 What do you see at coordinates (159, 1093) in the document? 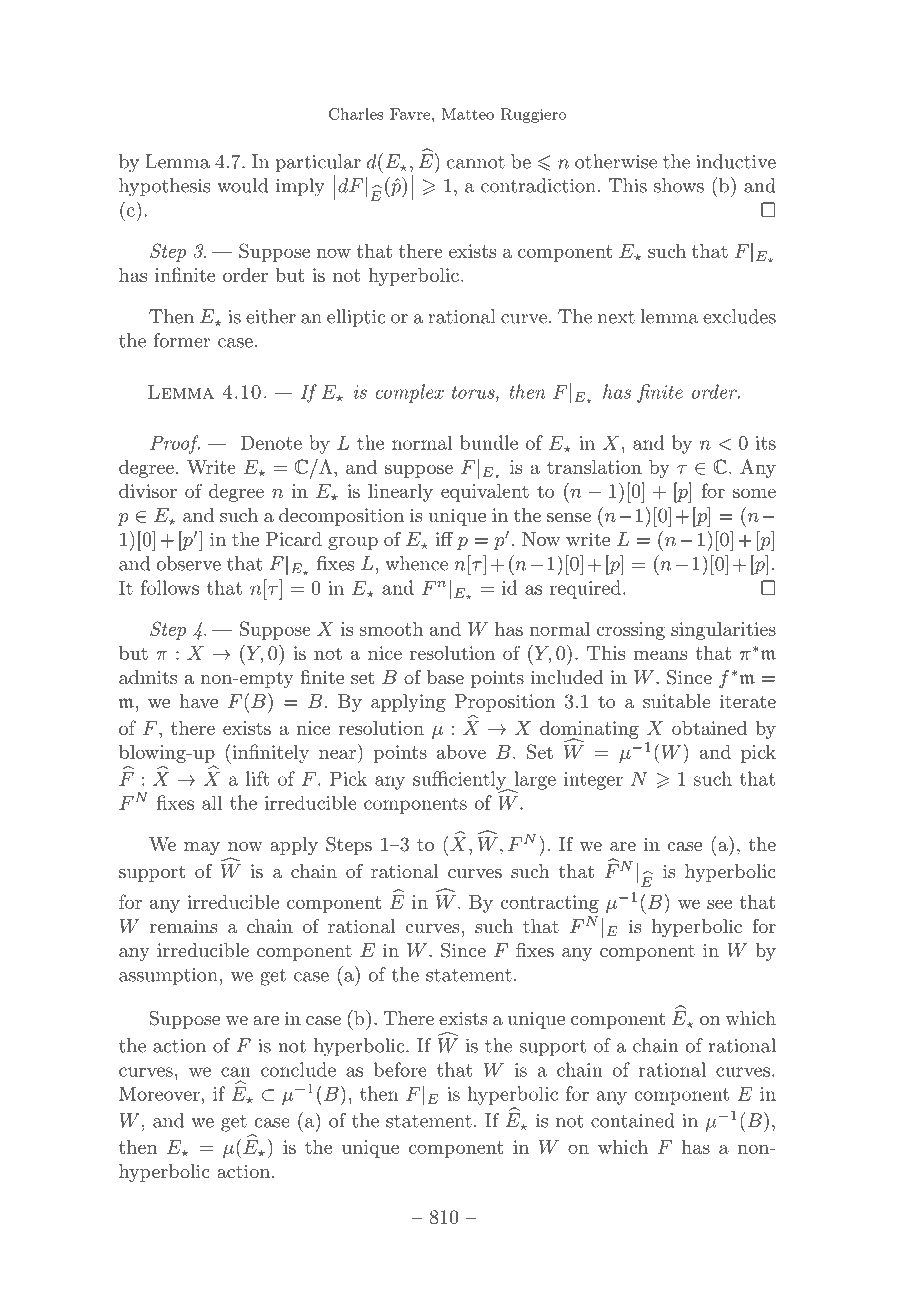
I see `Moreover` at bounding box center [159, 1093].
